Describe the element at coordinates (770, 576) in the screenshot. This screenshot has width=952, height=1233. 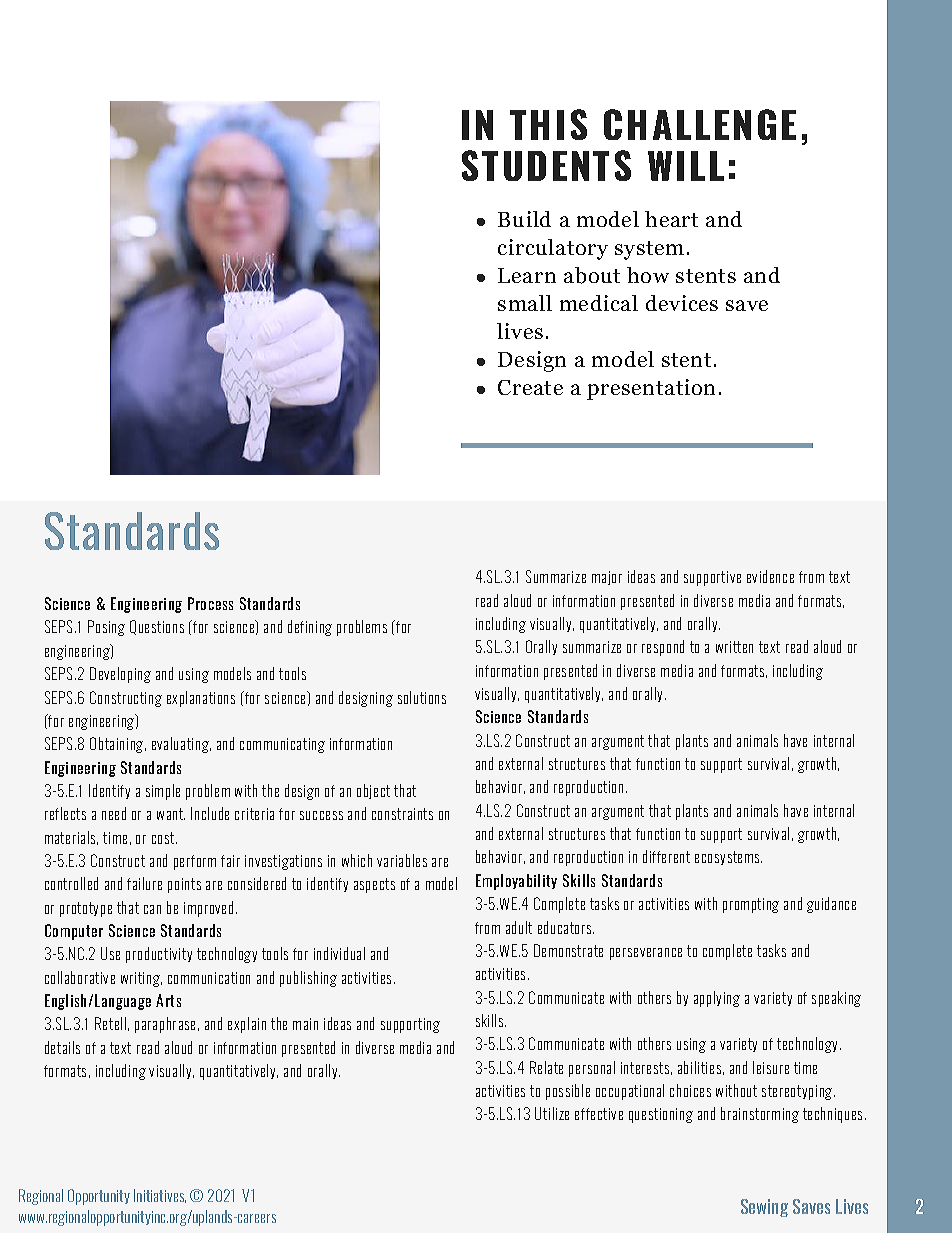
I see `evidence` at that location.
